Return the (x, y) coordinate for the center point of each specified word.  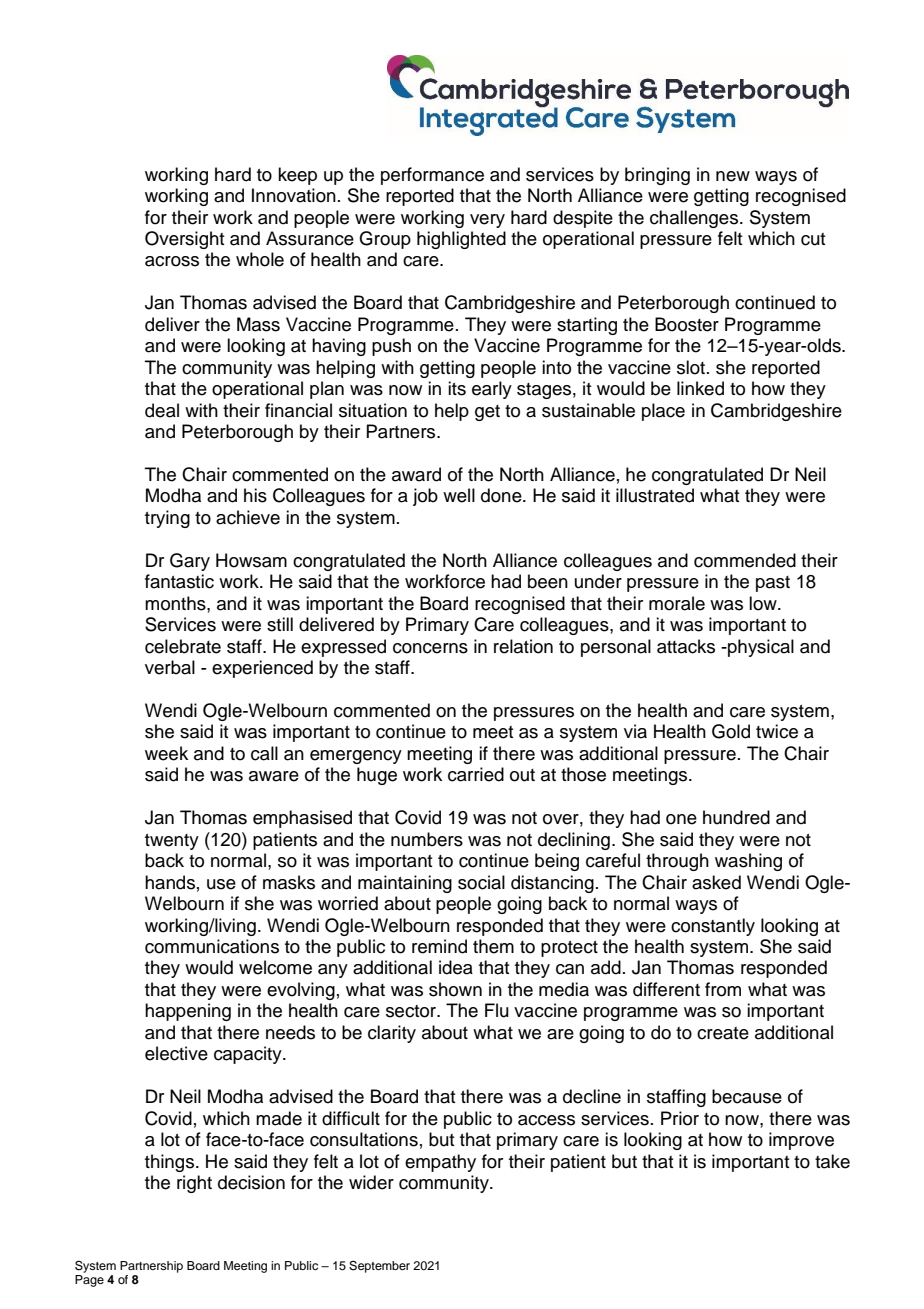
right (194, 1184)
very (487, 221)
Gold (731, 731)
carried (476, 774)
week (166, 753)
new (733, 176)
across (172, 261)
